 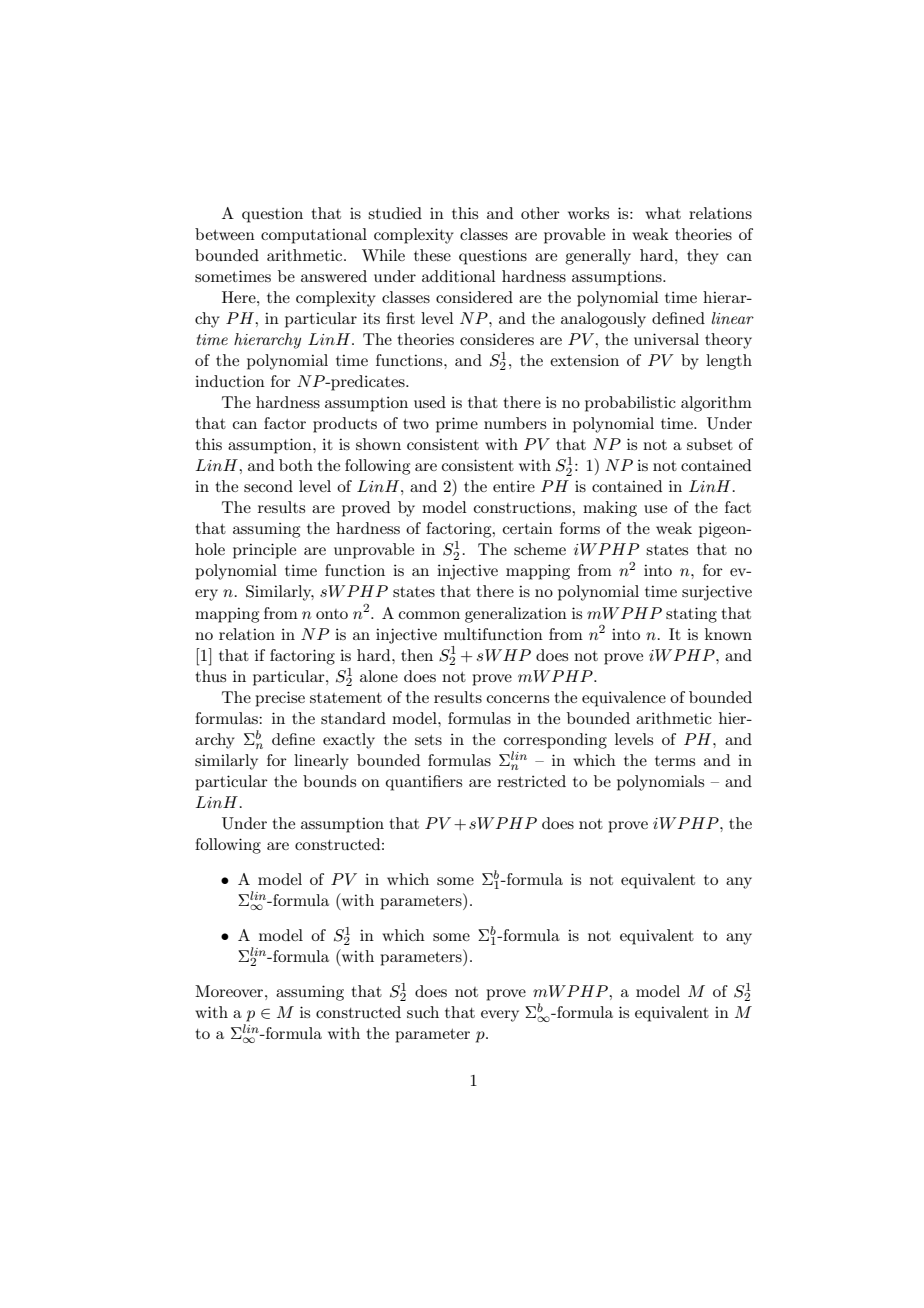 What do you see at coordinates (314, 236) in the screenshot?
I see `computational` at bounding box center [314, 236].
